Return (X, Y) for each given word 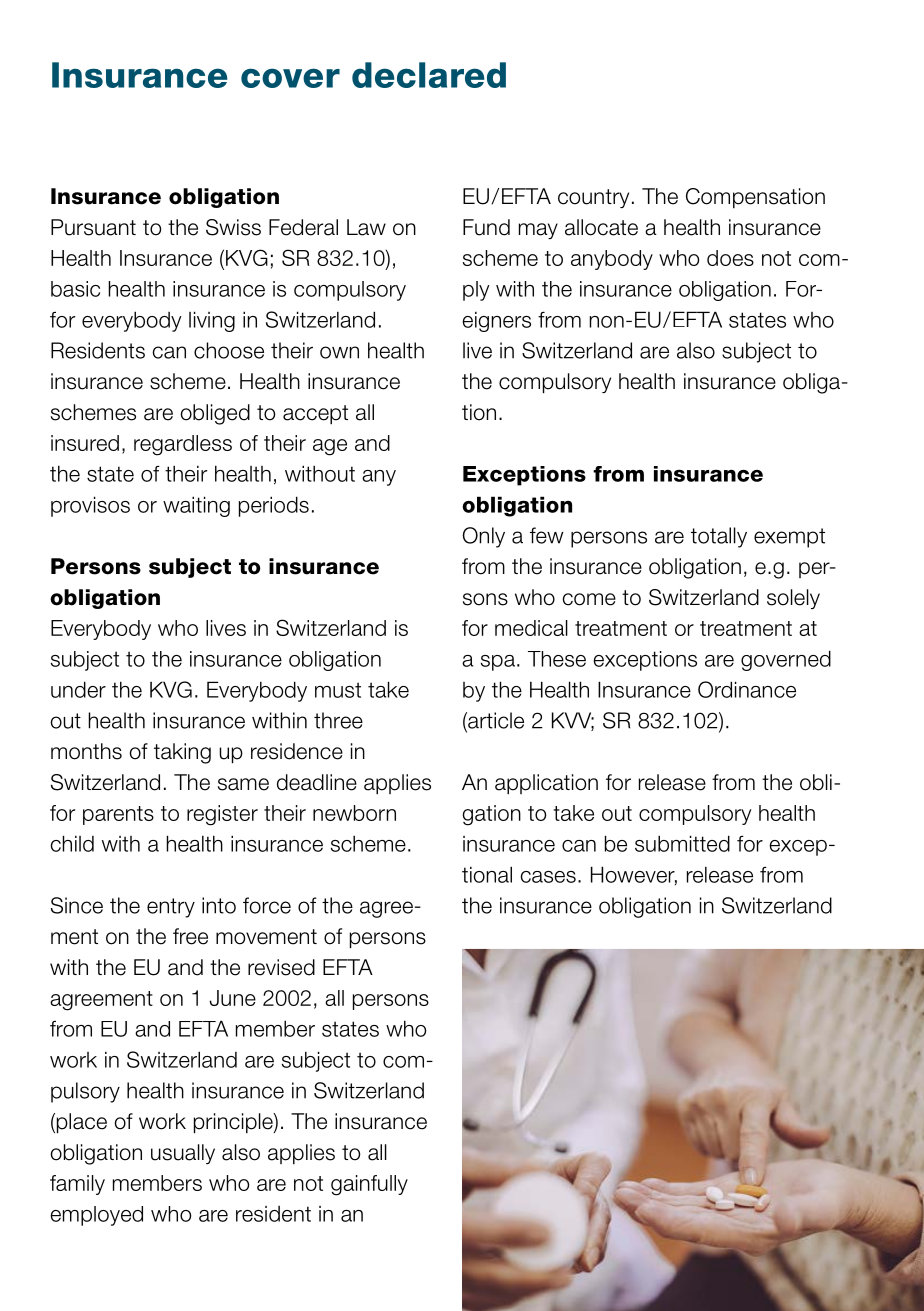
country (593, 198)
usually (183, 1154)
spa (498, 663)
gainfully (369, 1185)
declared (429, 75)
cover (290, 78)
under (78, 689)
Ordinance (747, 689)
